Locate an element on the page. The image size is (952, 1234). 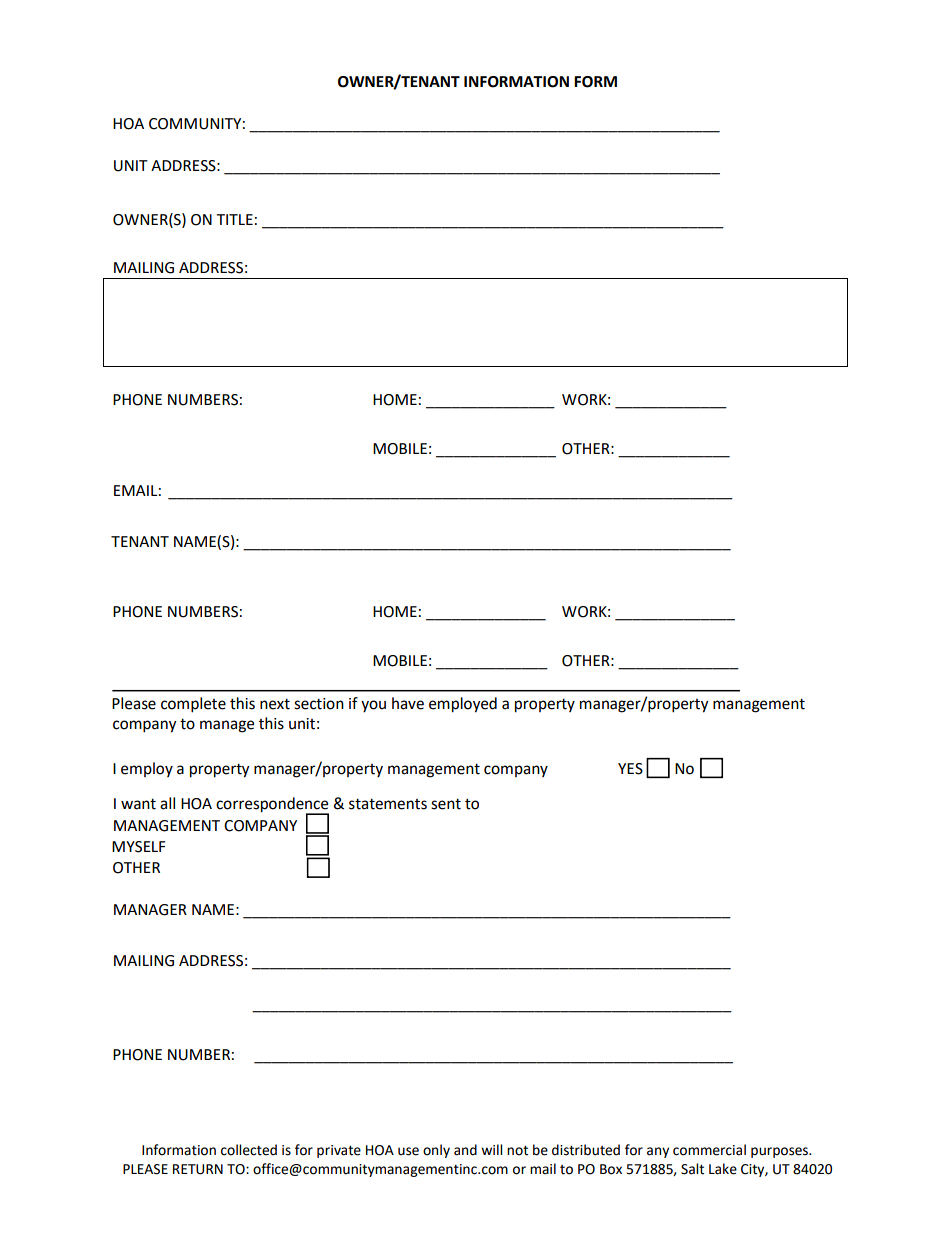
have is located at coordinates (408, 703).
